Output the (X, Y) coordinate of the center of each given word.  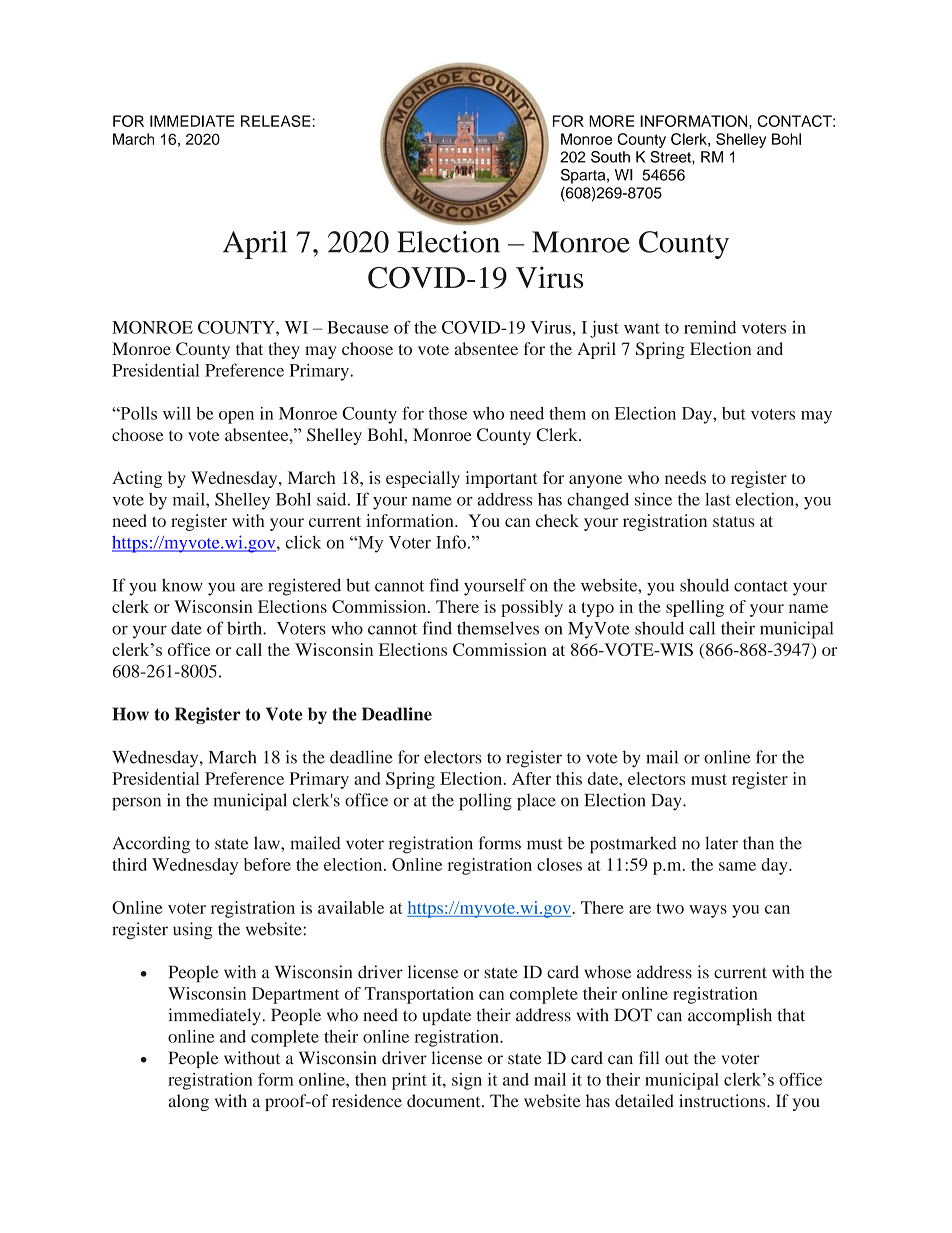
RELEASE (276, 121)
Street (671, 157)
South (610, 157)
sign (467, 1081)
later (721, 843)
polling (485, 802)
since (653, 499)
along (188, 1102)
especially (423, 479)
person (136, 804)
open (236, 417)
